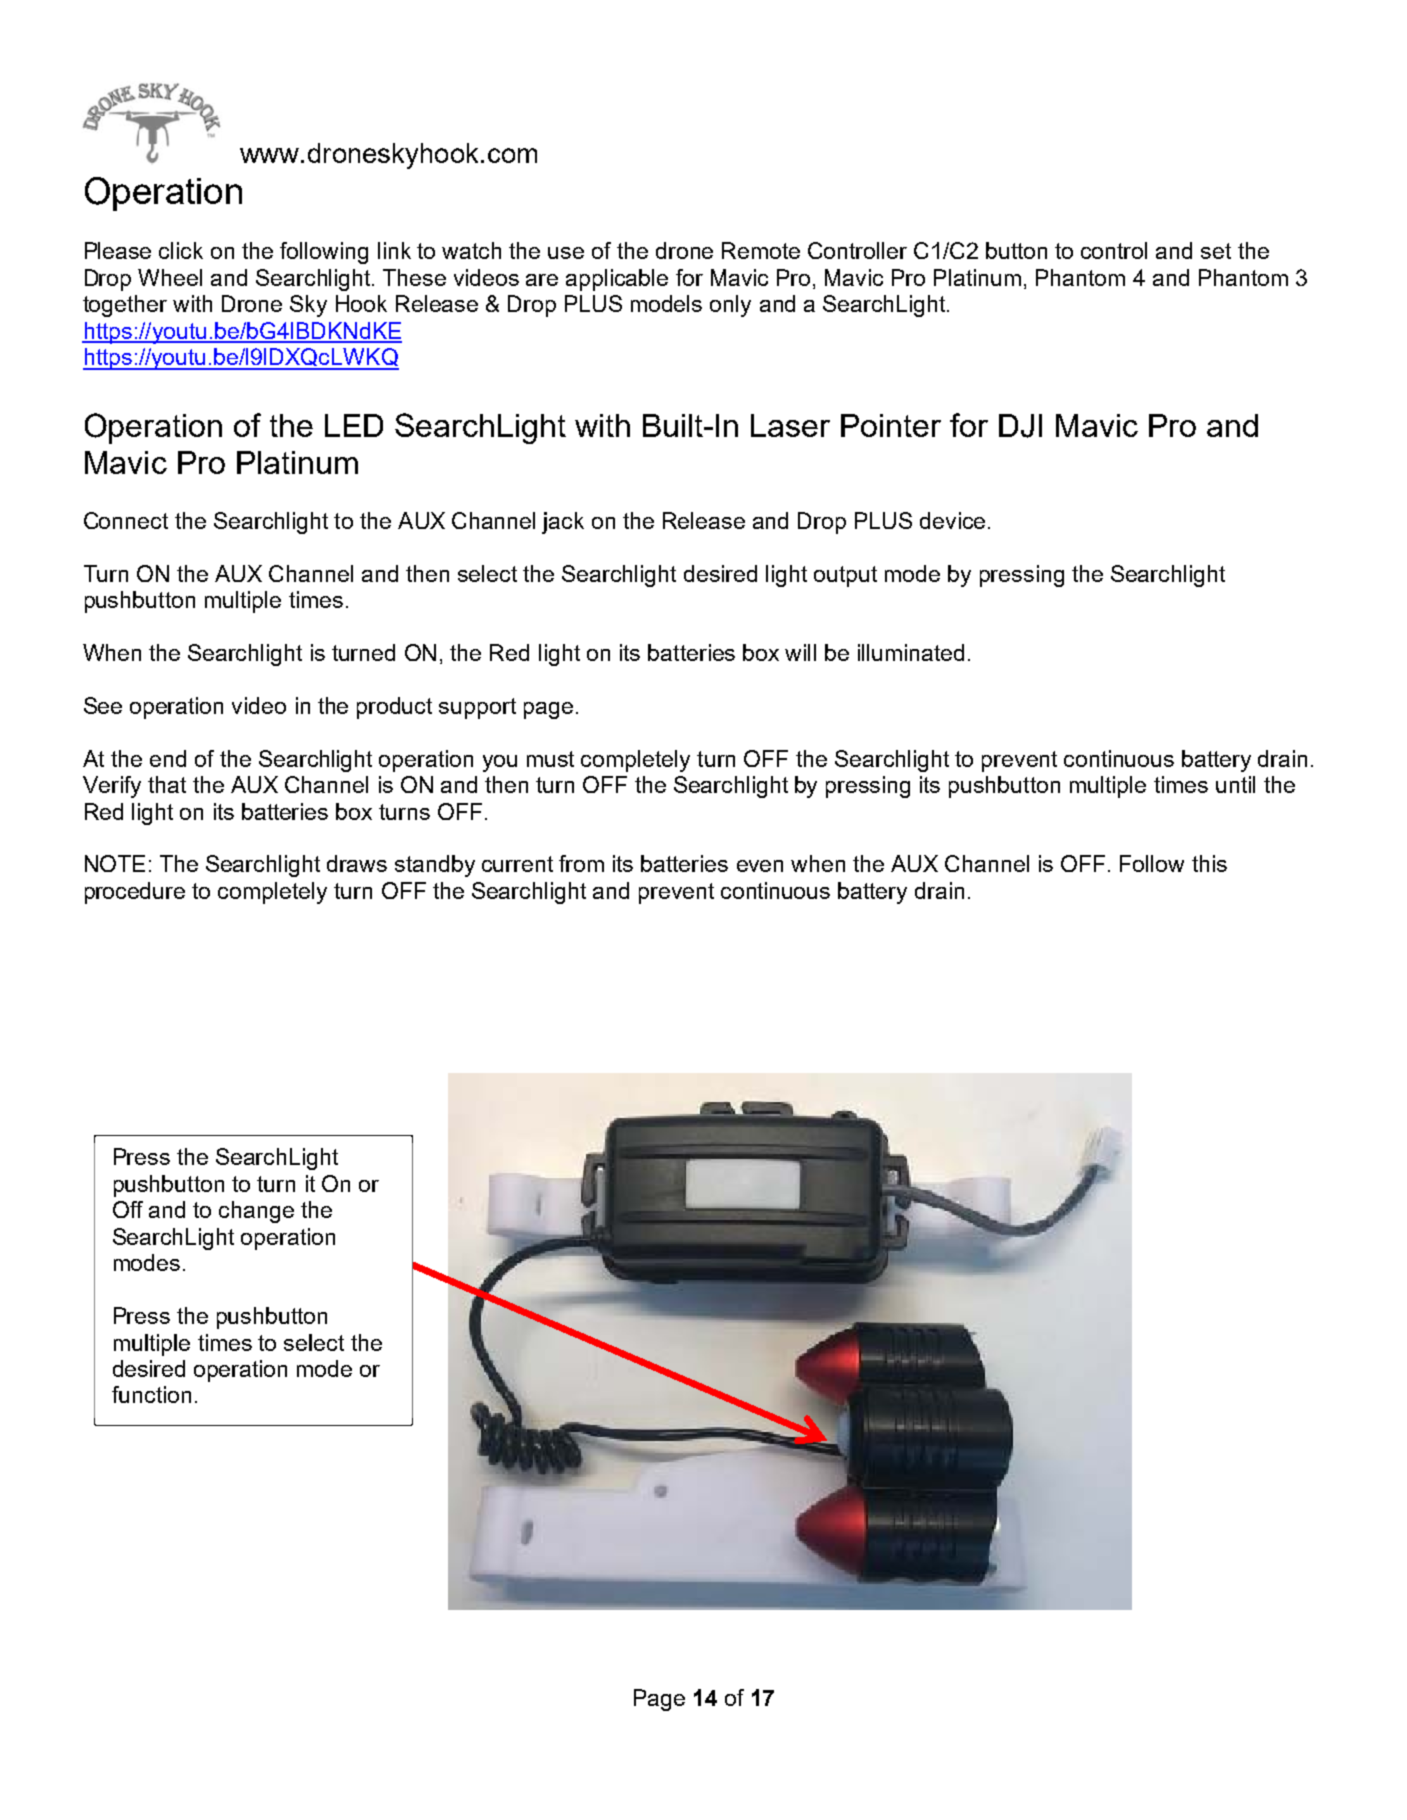 The height and width of the document is (1820, 1407). Describe the element at coordinates (170, 277) in the document. I see `Wheel` at that location.
